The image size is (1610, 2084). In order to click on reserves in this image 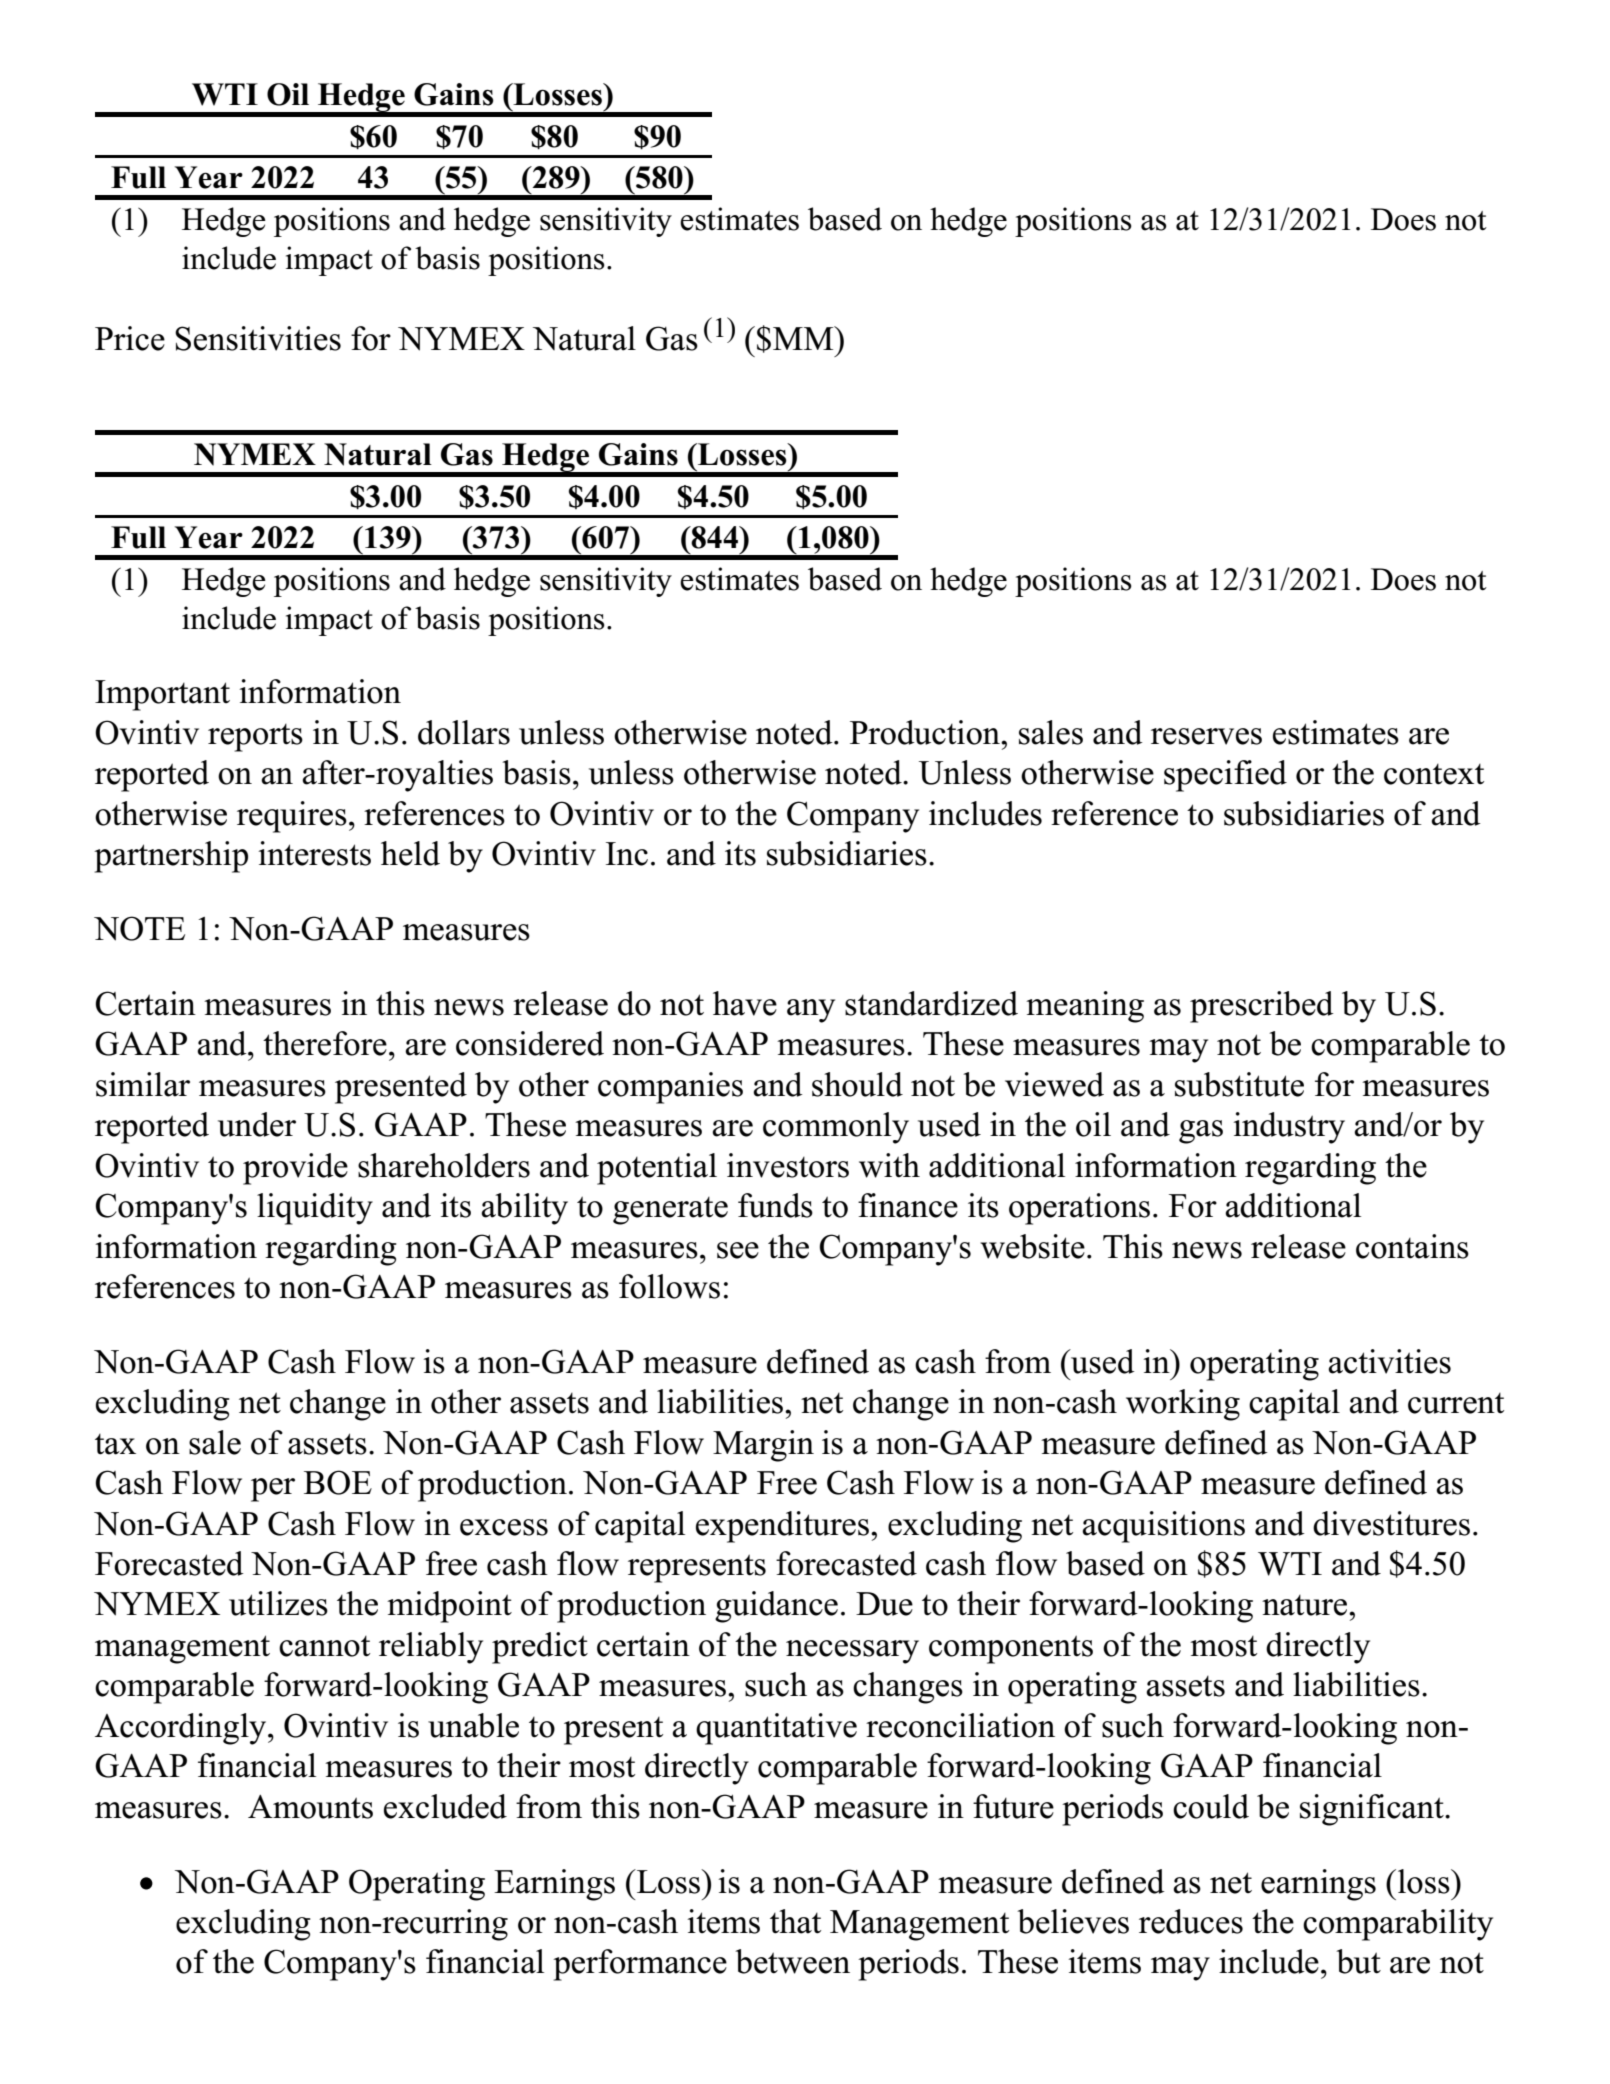, I will do `click(1206, 736)`.
